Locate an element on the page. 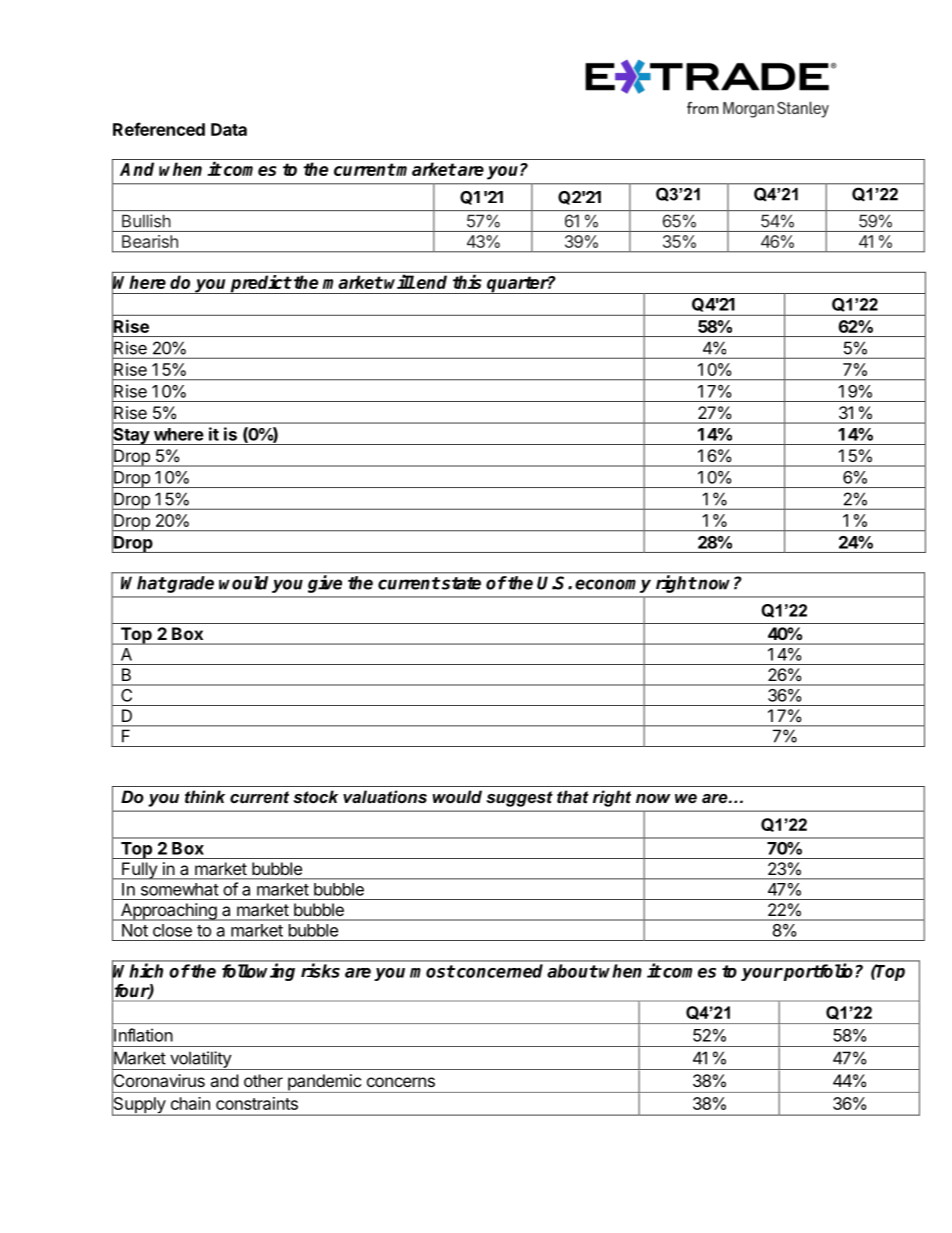 The height and width of the page is (1233, 952). this is located at coordinates (467, 281).
